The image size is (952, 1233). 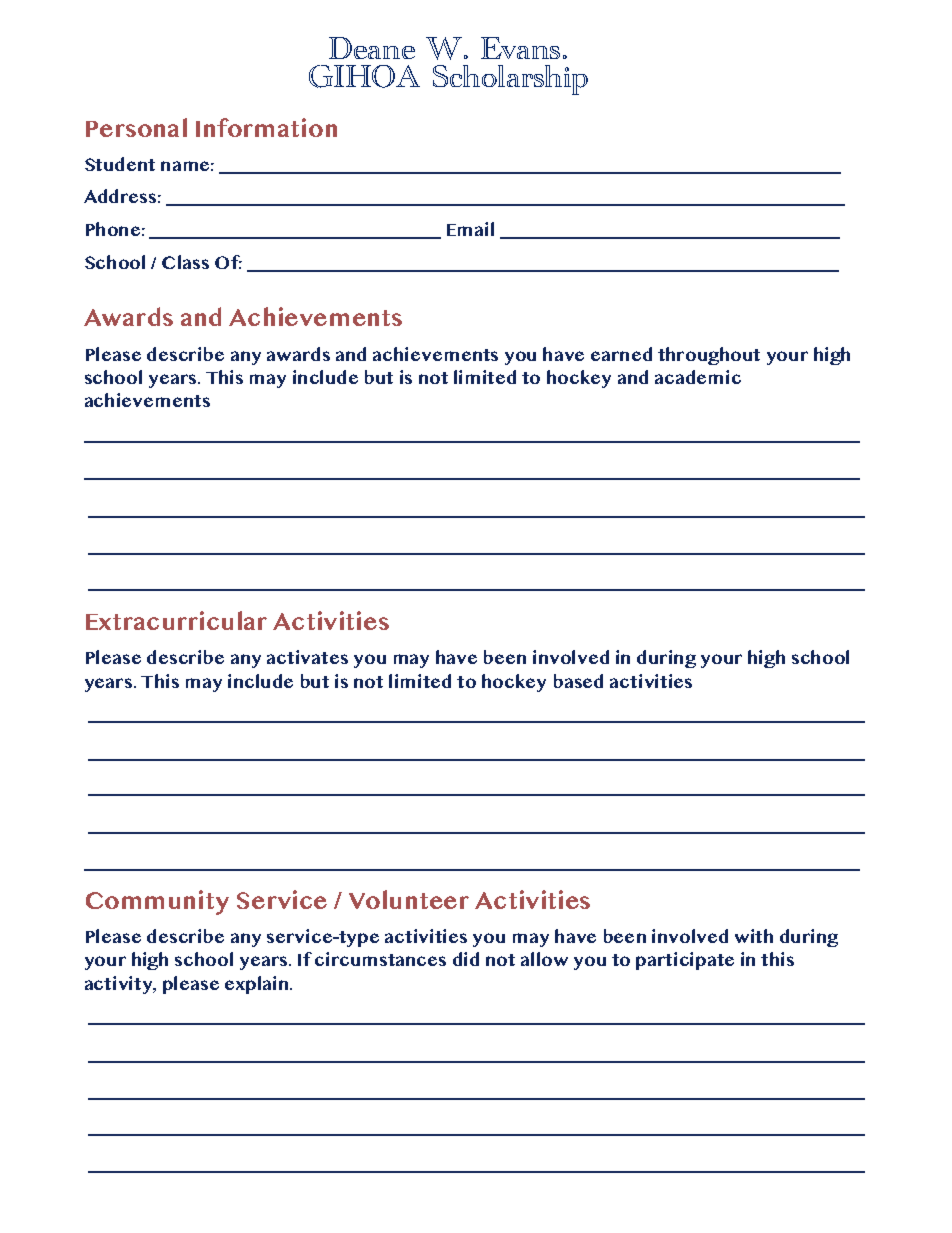 What do you see at coordinates (685, 961) in the screenshot?
I see `participate` at bounding box center [685, 961].
